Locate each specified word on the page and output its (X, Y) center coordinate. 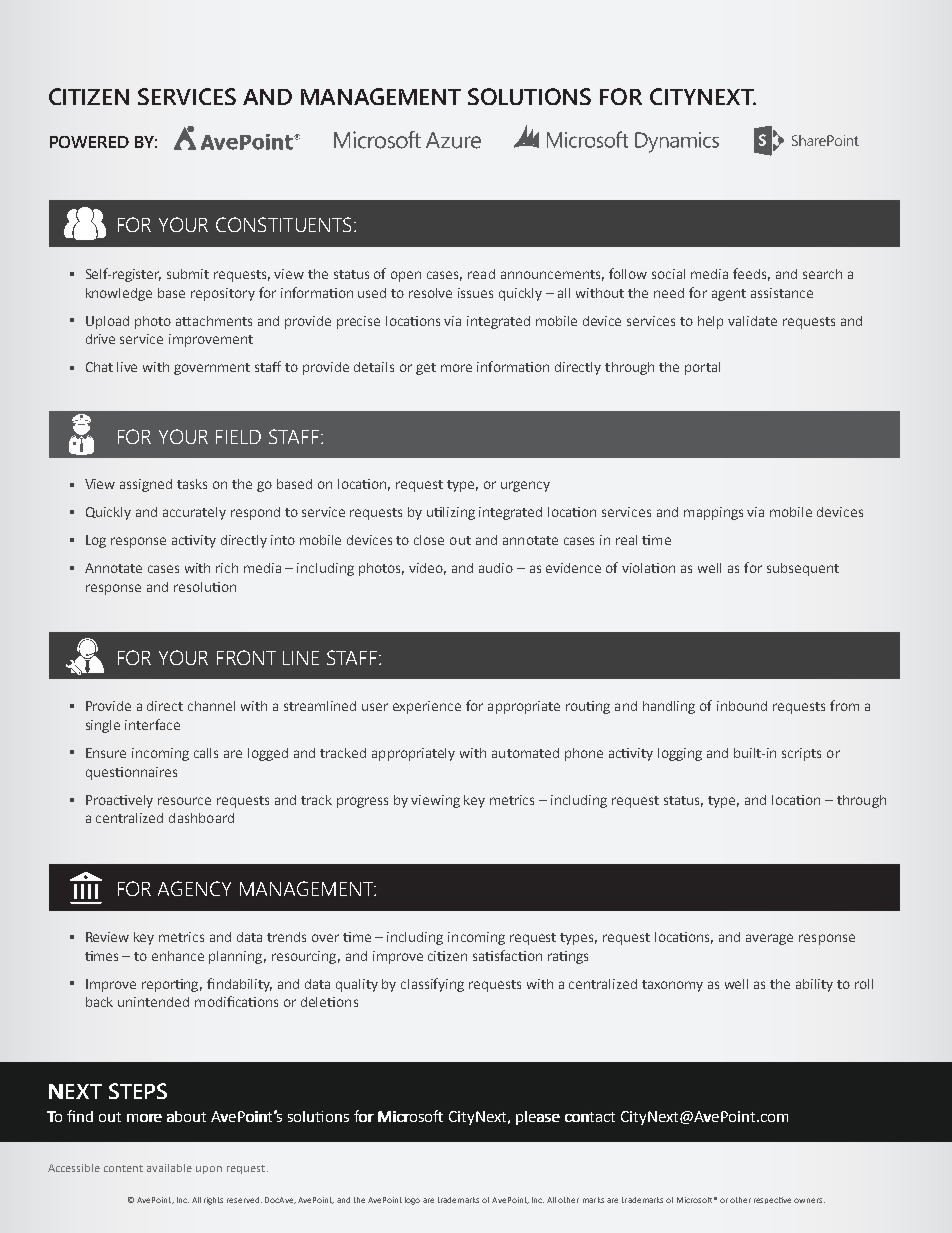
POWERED (89, 142)
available (169, 1168)
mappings (713, 513)
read (481, 274)
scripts (801, 754)
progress (362, 802)
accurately (194, 513)
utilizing (451, 513)
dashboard (201, 818)
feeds (751, 274)
